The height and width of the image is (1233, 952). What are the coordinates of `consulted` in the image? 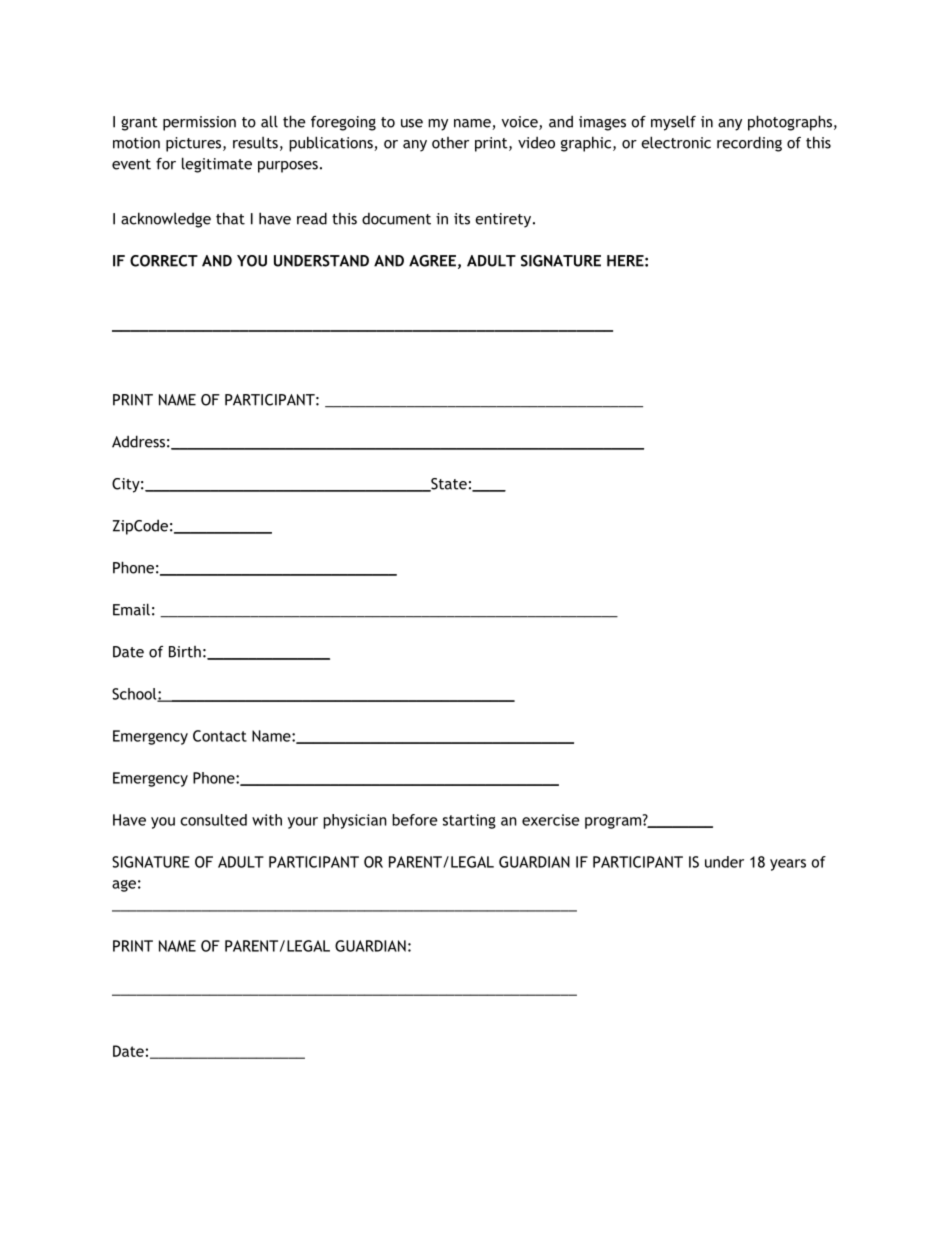 It's located at (213, 820).
